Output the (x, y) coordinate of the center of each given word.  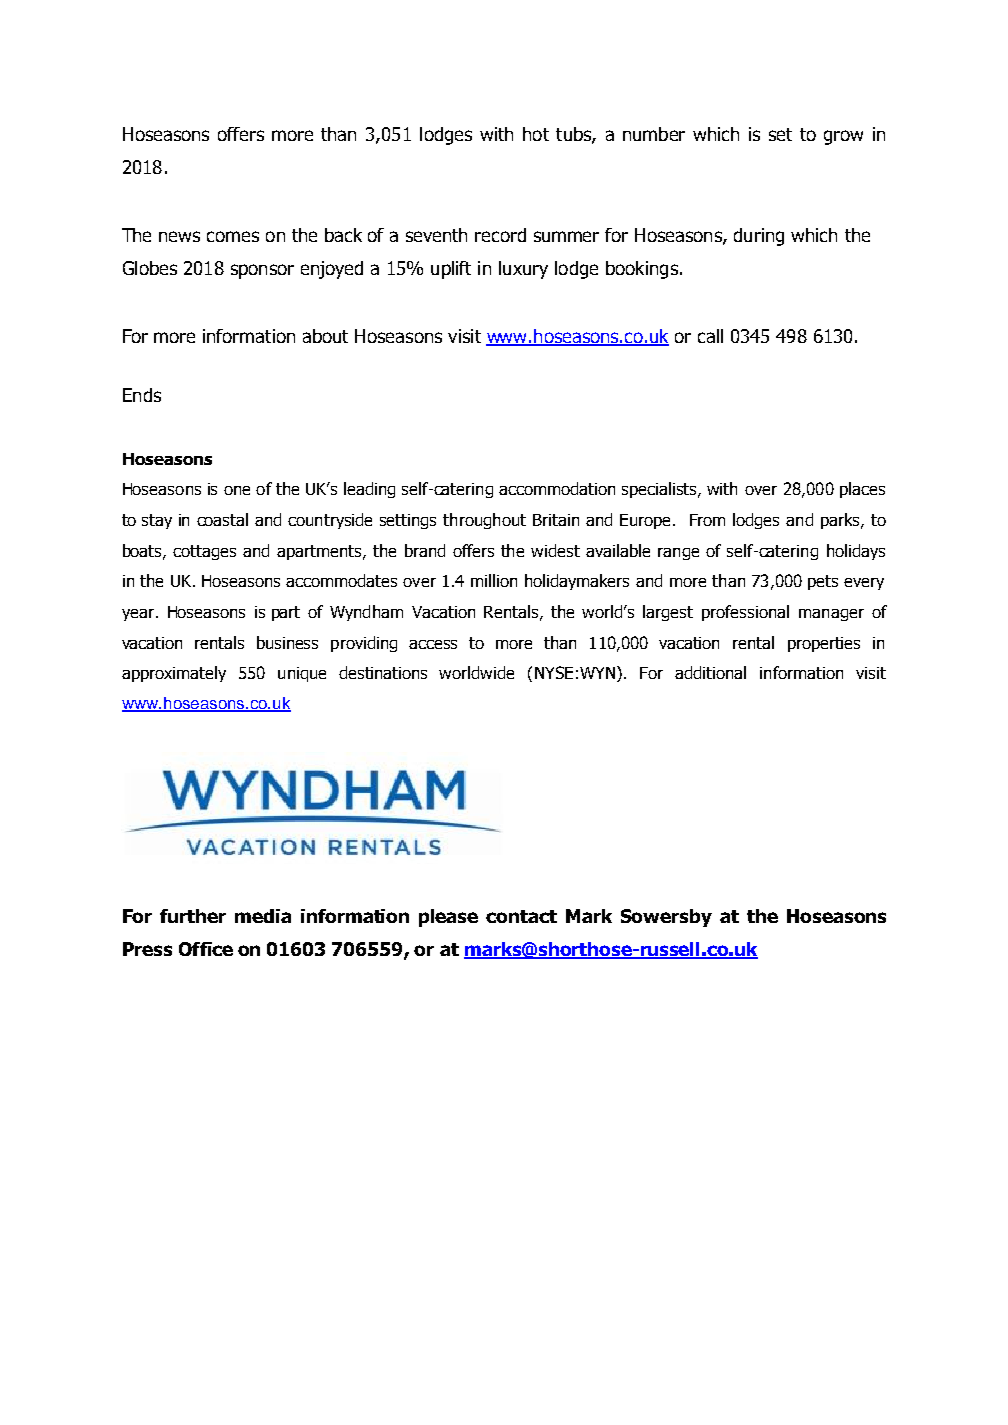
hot (536, 134)
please (448, 918)
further (193, 916)
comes (233, 236)
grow (843, 137)
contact (521, 916)
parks (841, 521)
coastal (222, 519)
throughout (484, 521)
